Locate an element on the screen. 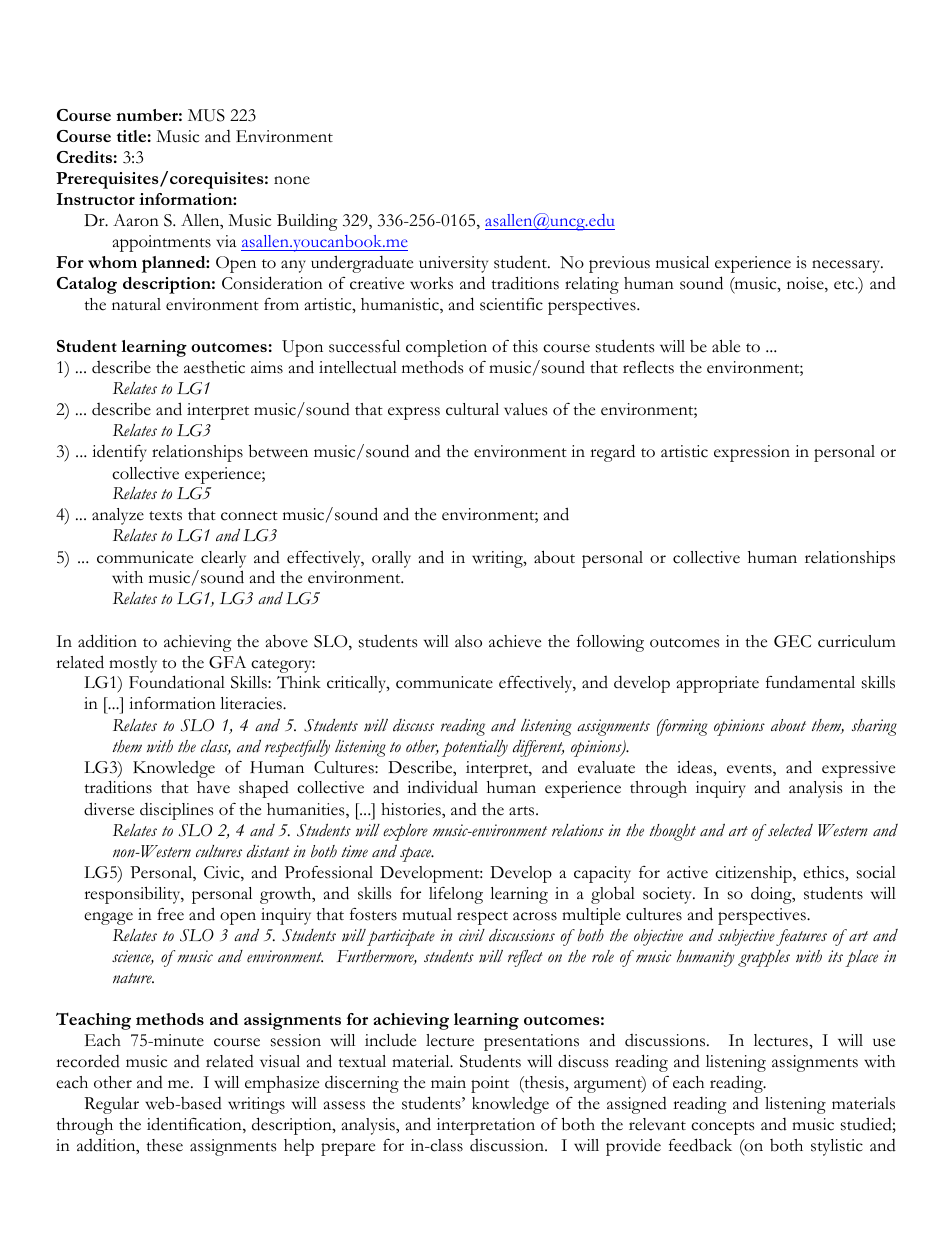  main is located at coordinates (448, 1082).
